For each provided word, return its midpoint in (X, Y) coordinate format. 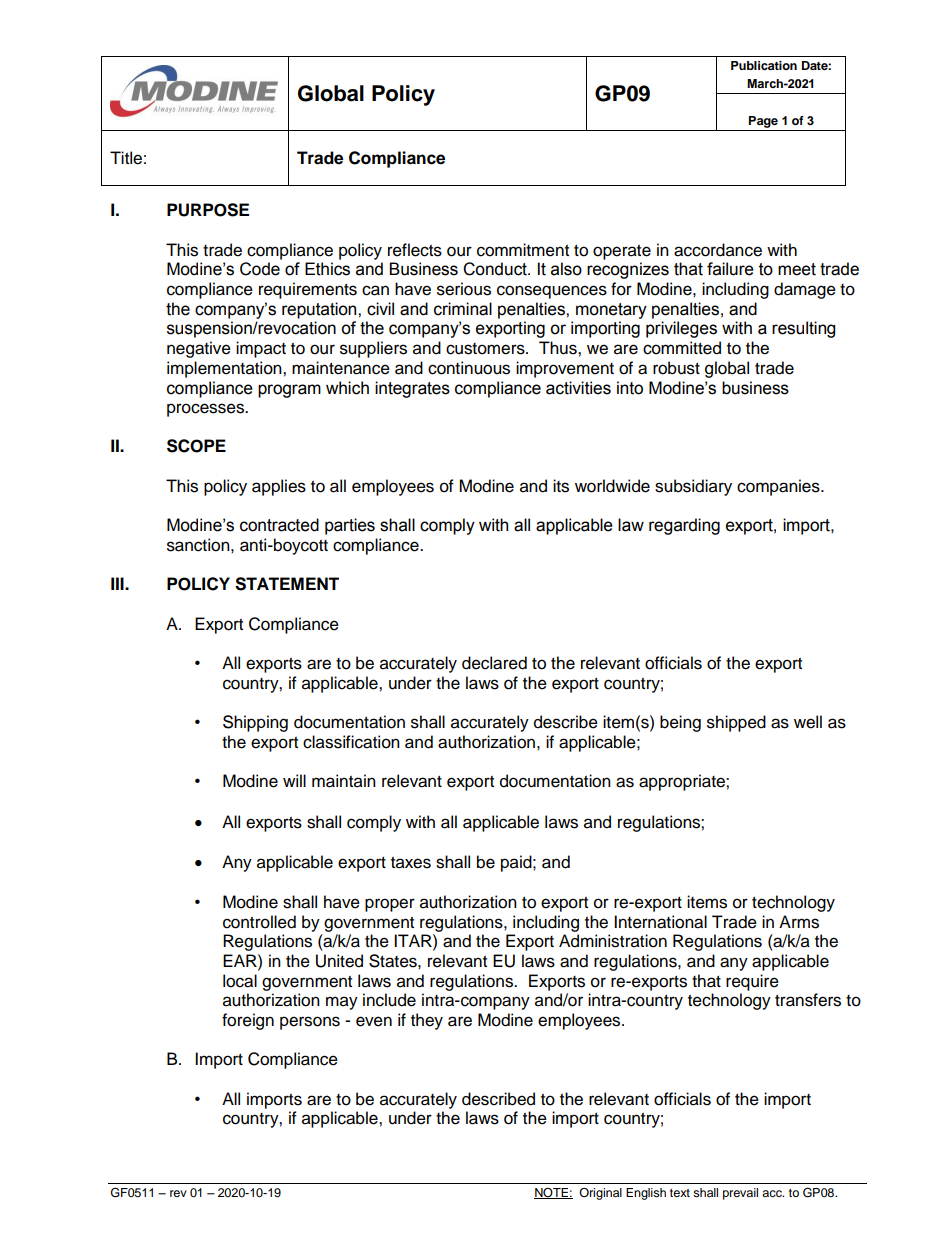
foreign (248, 1021)
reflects (415, 250)
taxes (411, 863)
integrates (412, 389)
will (294, 780)
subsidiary (693, 487)
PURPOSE (208, 210)
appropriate (683, 782)
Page (763, 122)
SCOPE (196, 446)
